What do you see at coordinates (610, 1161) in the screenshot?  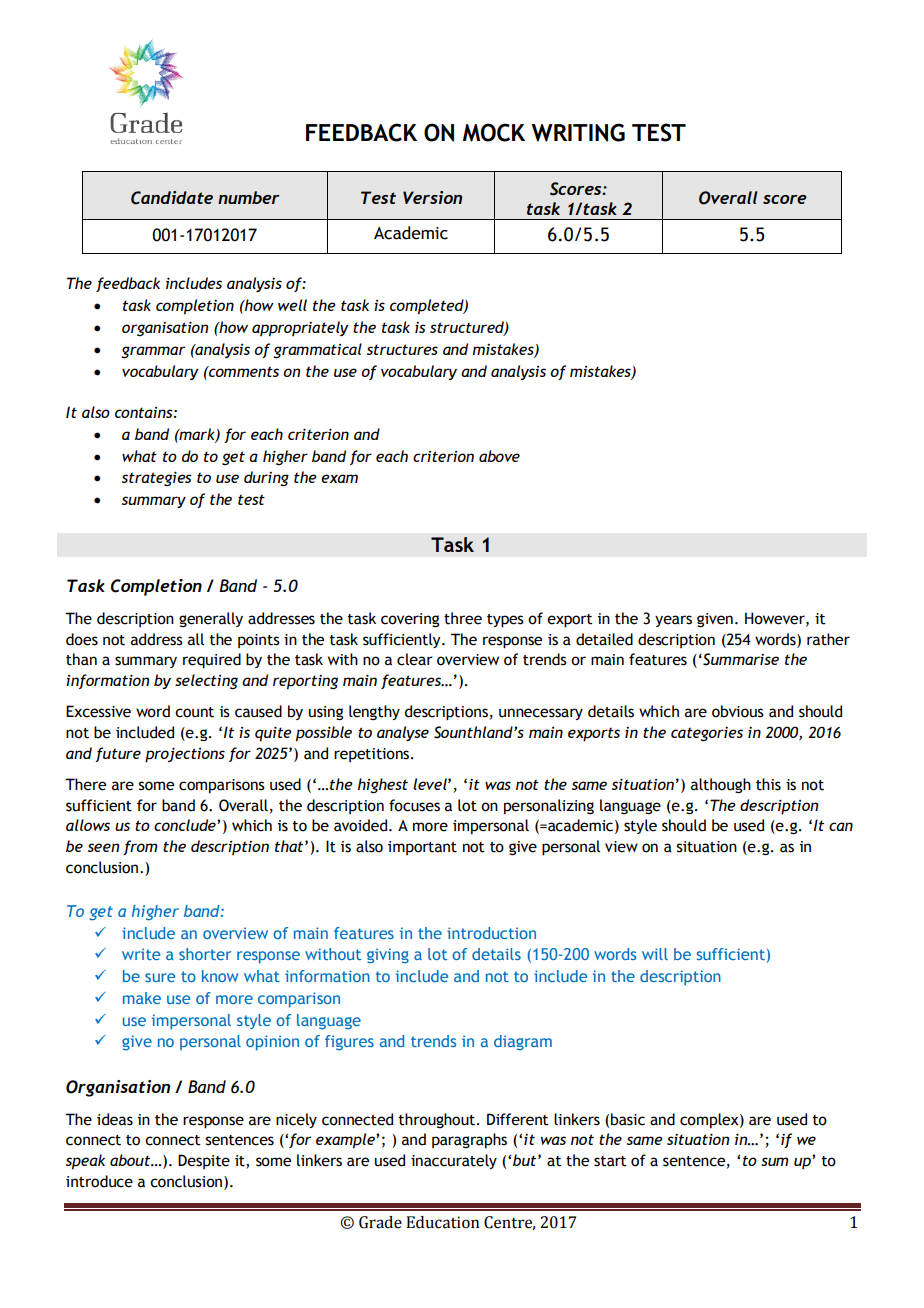 I see `start` at bounding box center [610, 1161].
